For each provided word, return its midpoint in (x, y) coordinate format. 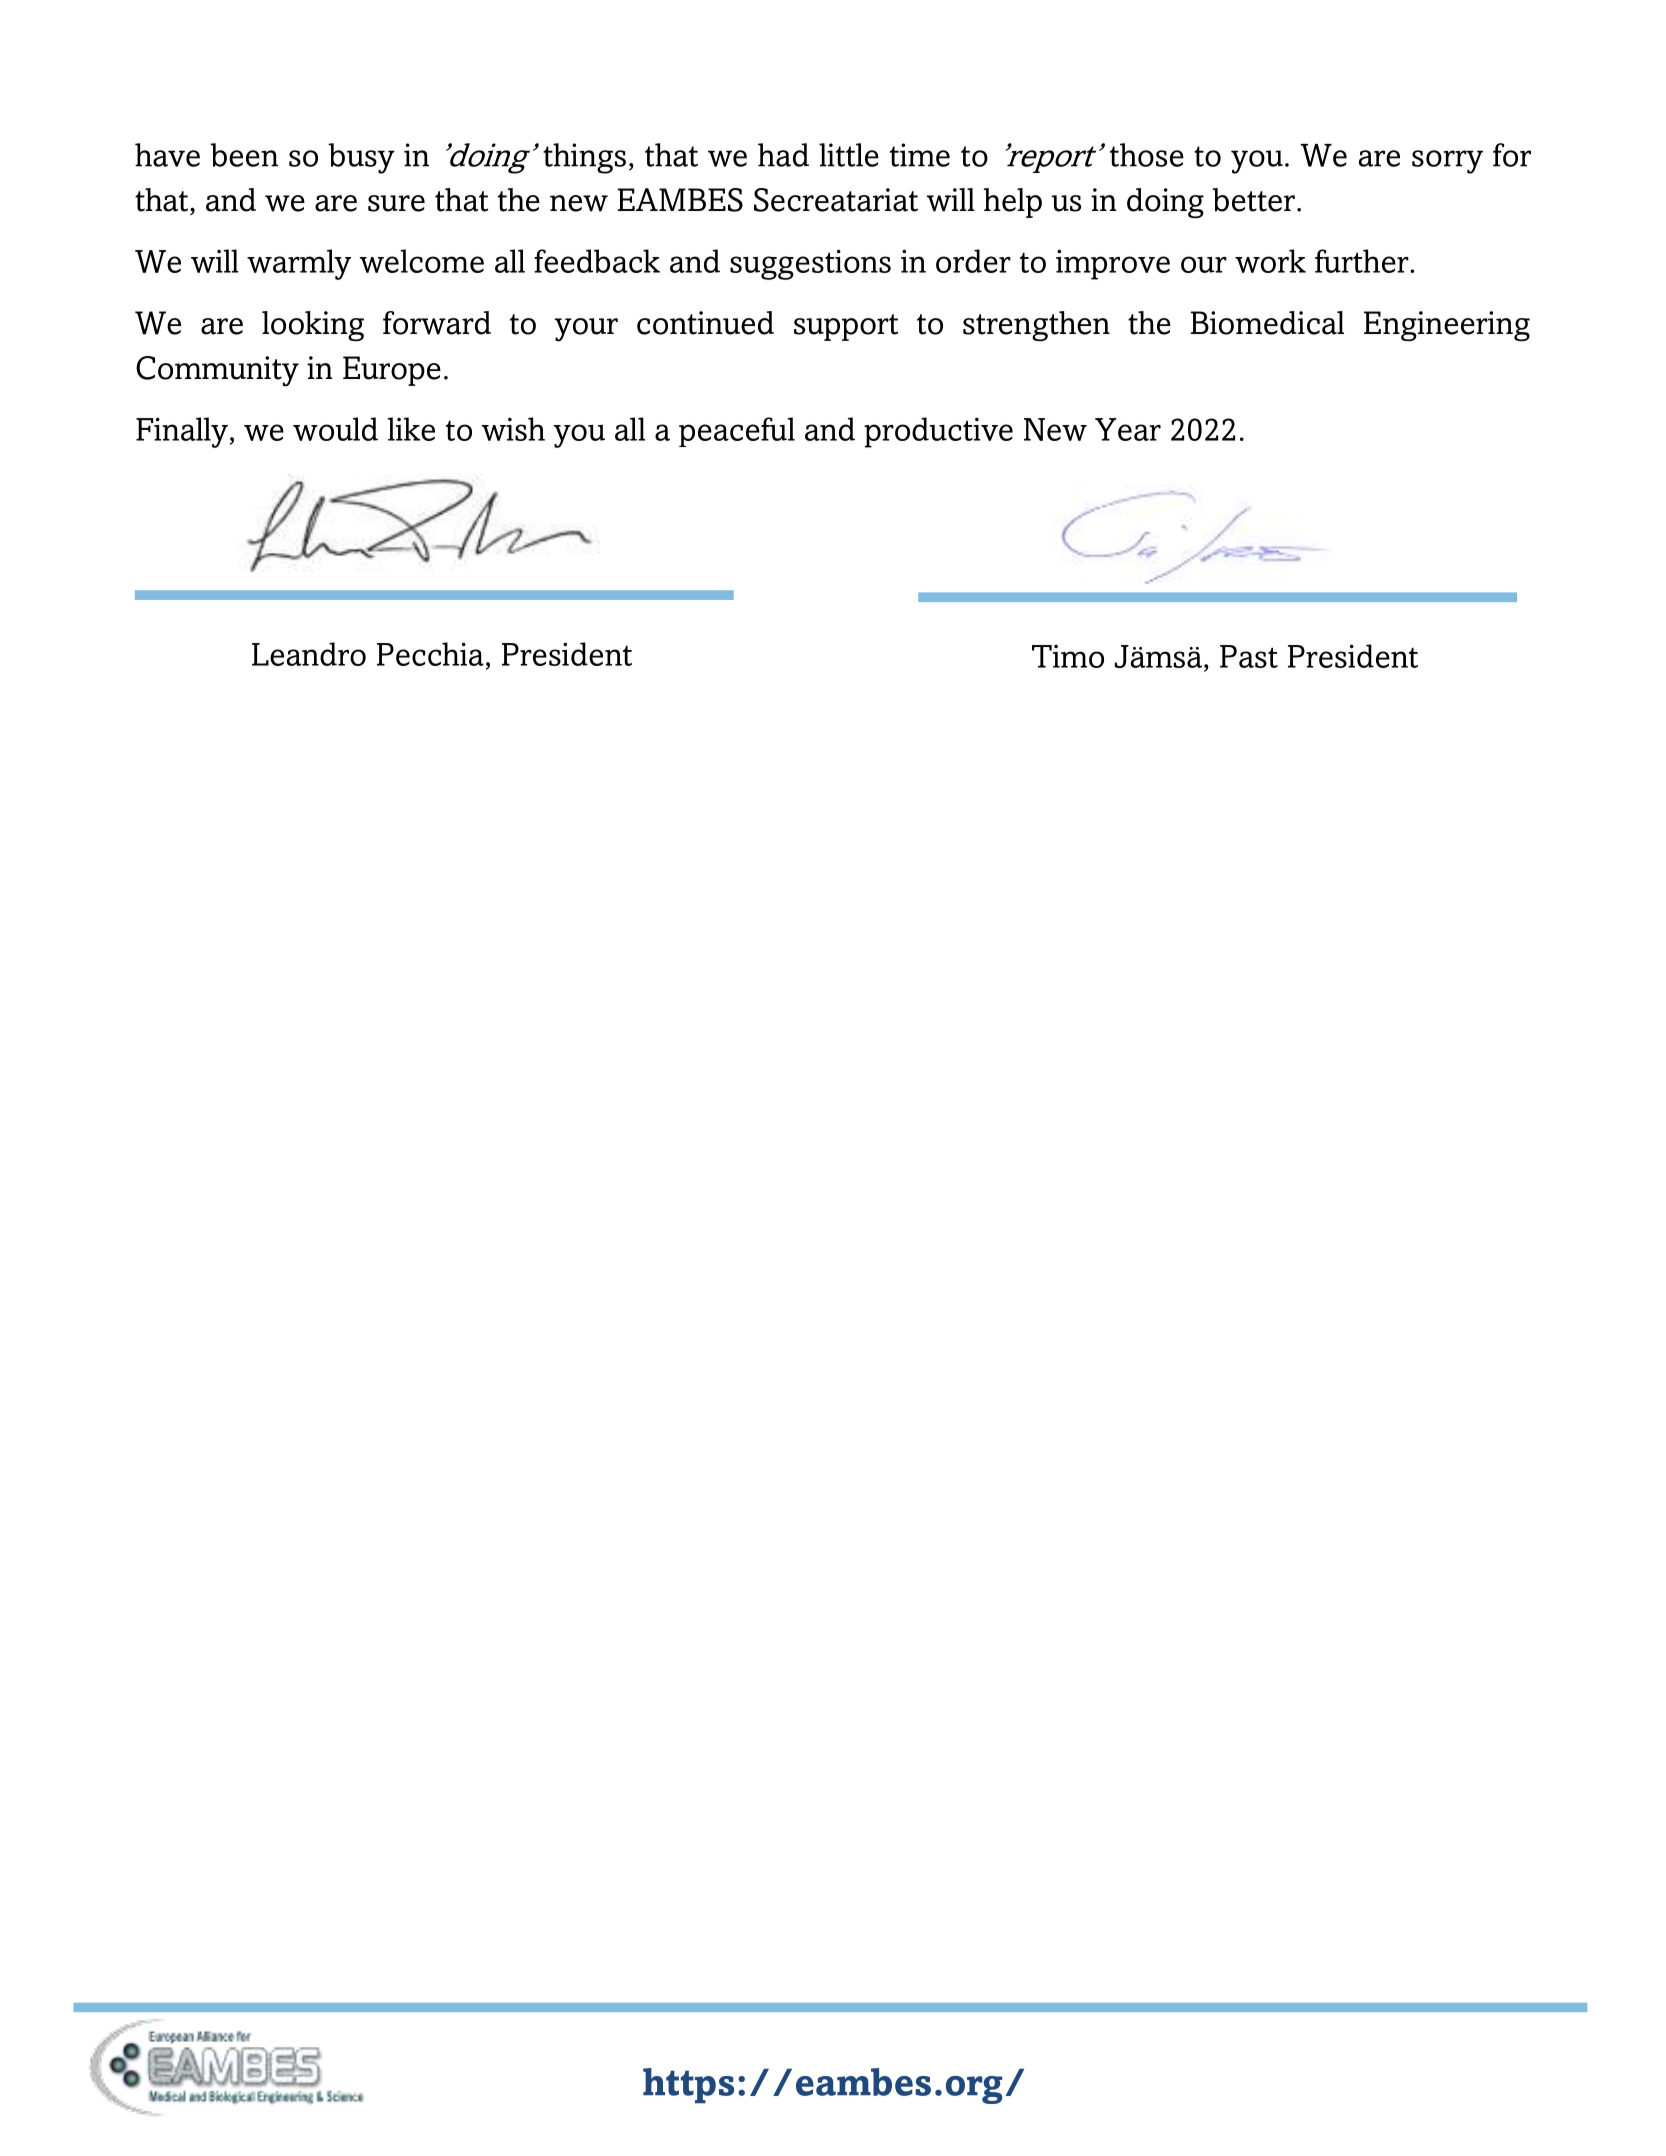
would (335, 429)
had (783, 155)
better (1253, 200)
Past (1249, 656)
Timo (1068, 656)
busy (361, 158)
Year (1128, 429)
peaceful (737, 432)
